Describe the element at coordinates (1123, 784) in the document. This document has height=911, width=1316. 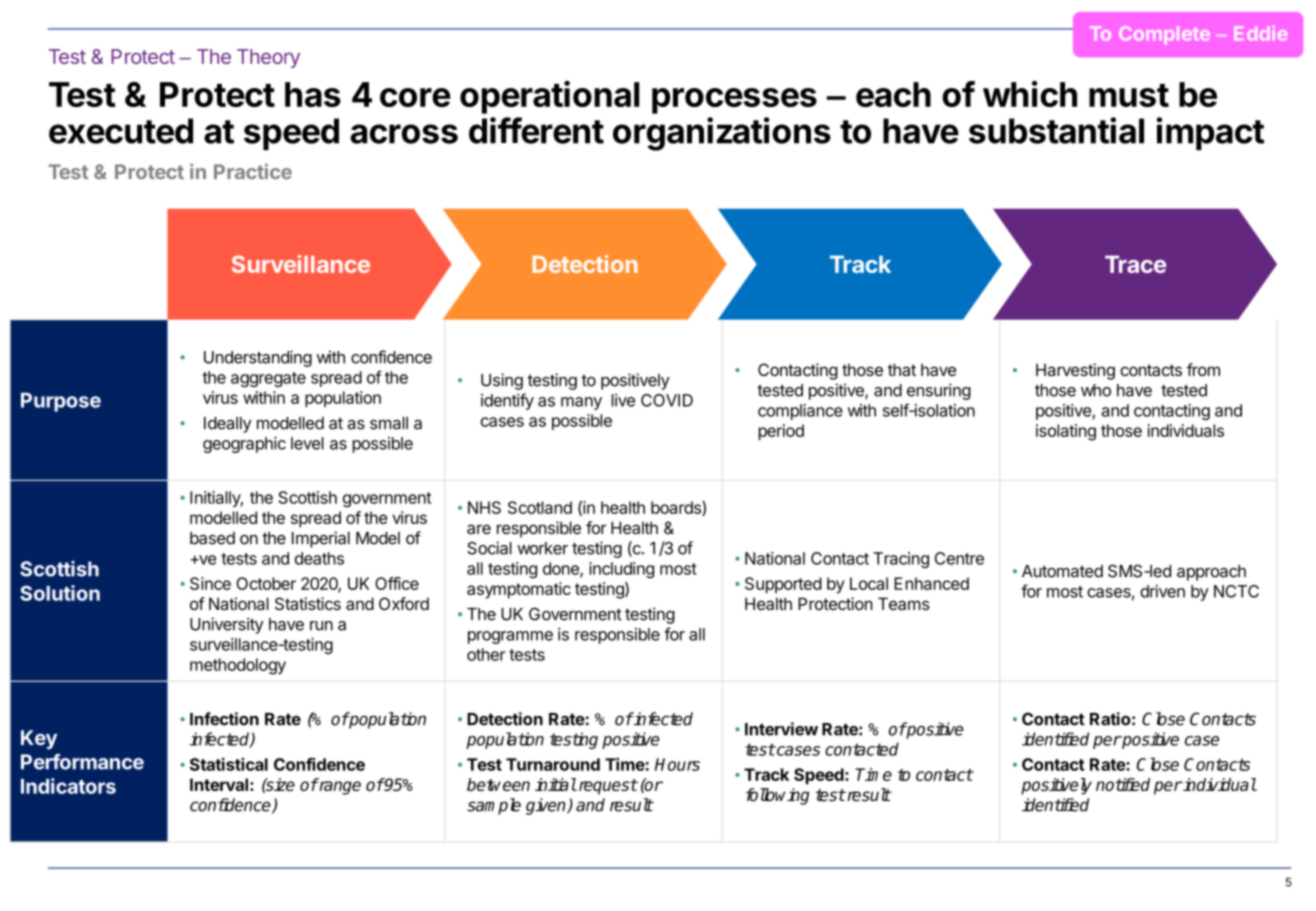
I see `notified` at that location.
